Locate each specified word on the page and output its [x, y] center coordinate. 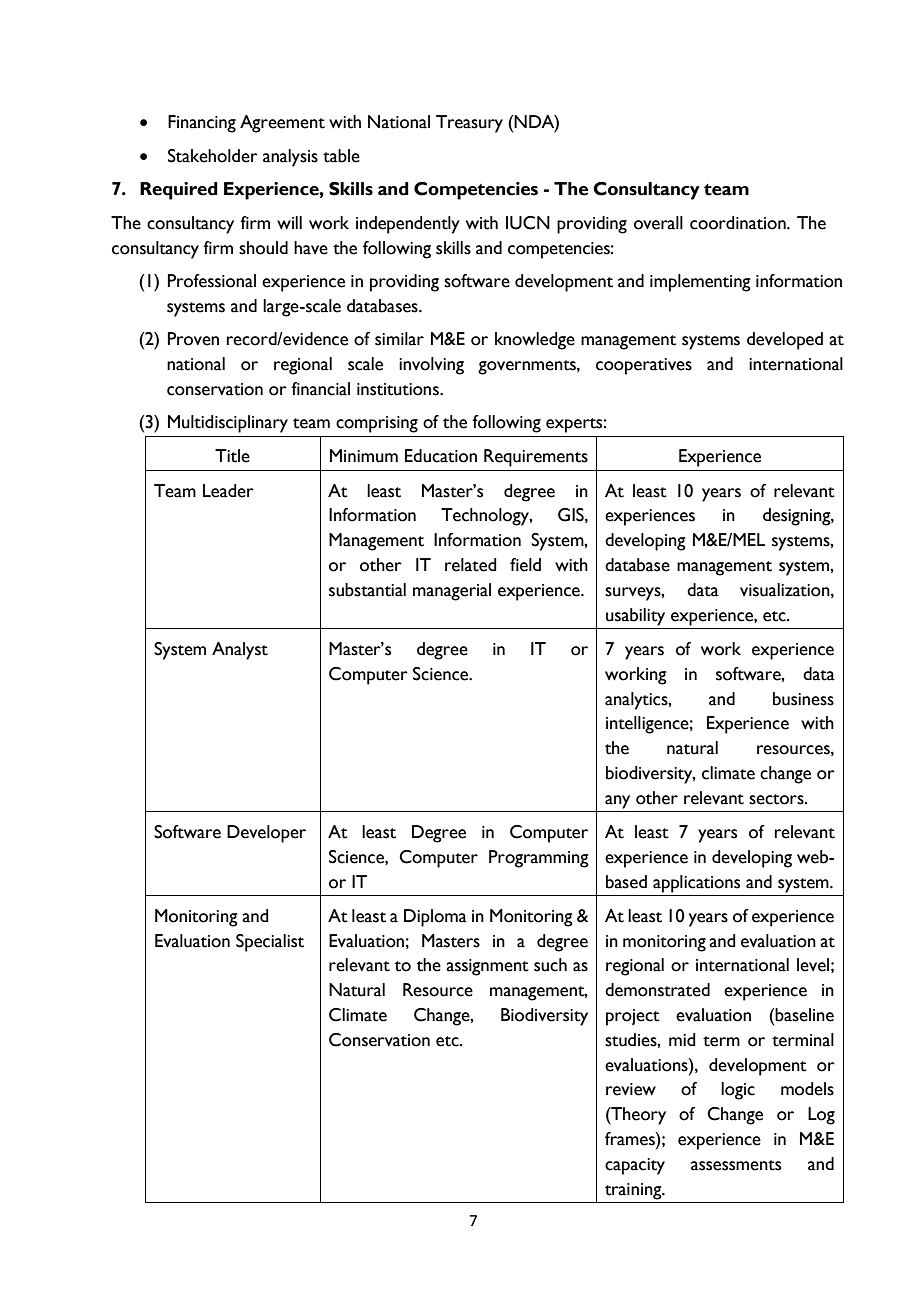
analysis [290, 158]
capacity [635, 1166]
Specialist [270, 943]
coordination [739, 223]
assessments [736, 1165]
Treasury [469, 124]
